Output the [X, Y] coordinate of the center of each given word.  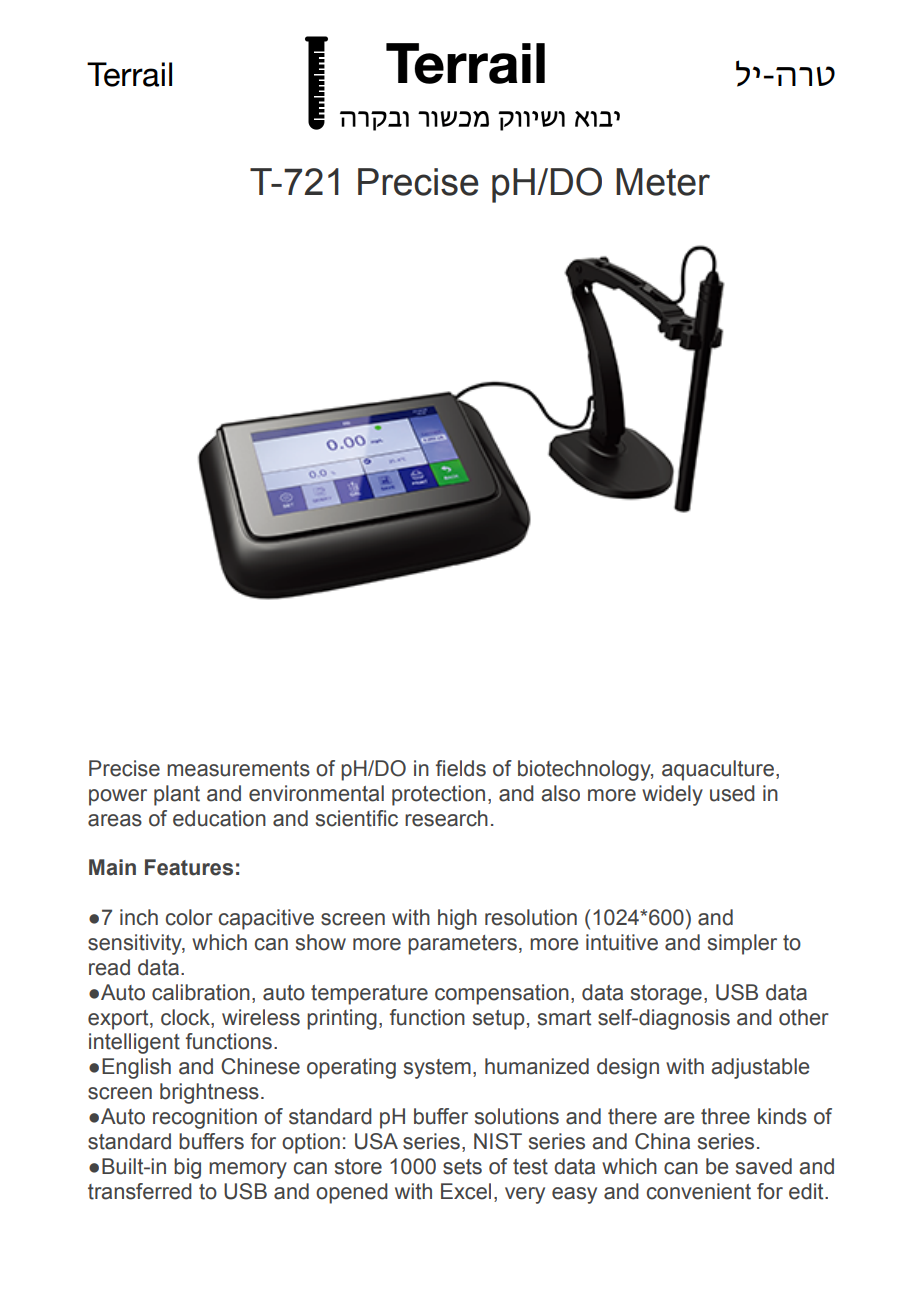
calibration [201, 992]
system [437, 1069]
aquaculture [718, 770]
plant [177, 795]
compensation [502, 994]
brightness [209, 1093]
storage [666, 995]
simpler [742, 944]
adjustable [760, 1068]
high [457, 919]
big [187, 1168]
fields [461, 768]
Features [189, 867]
